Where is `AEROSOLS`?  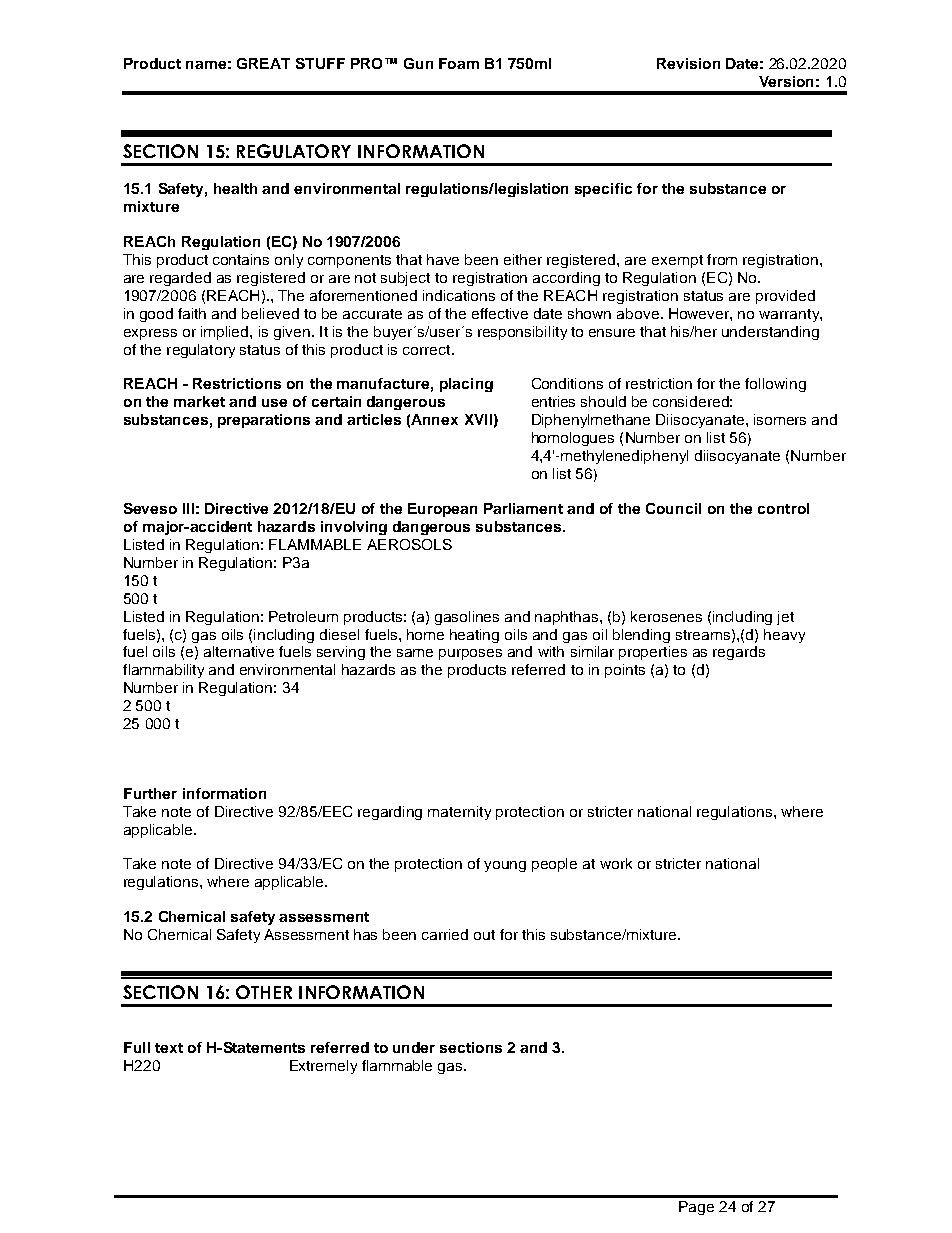
AEROSOLS is located at coordinates (409, 544).
